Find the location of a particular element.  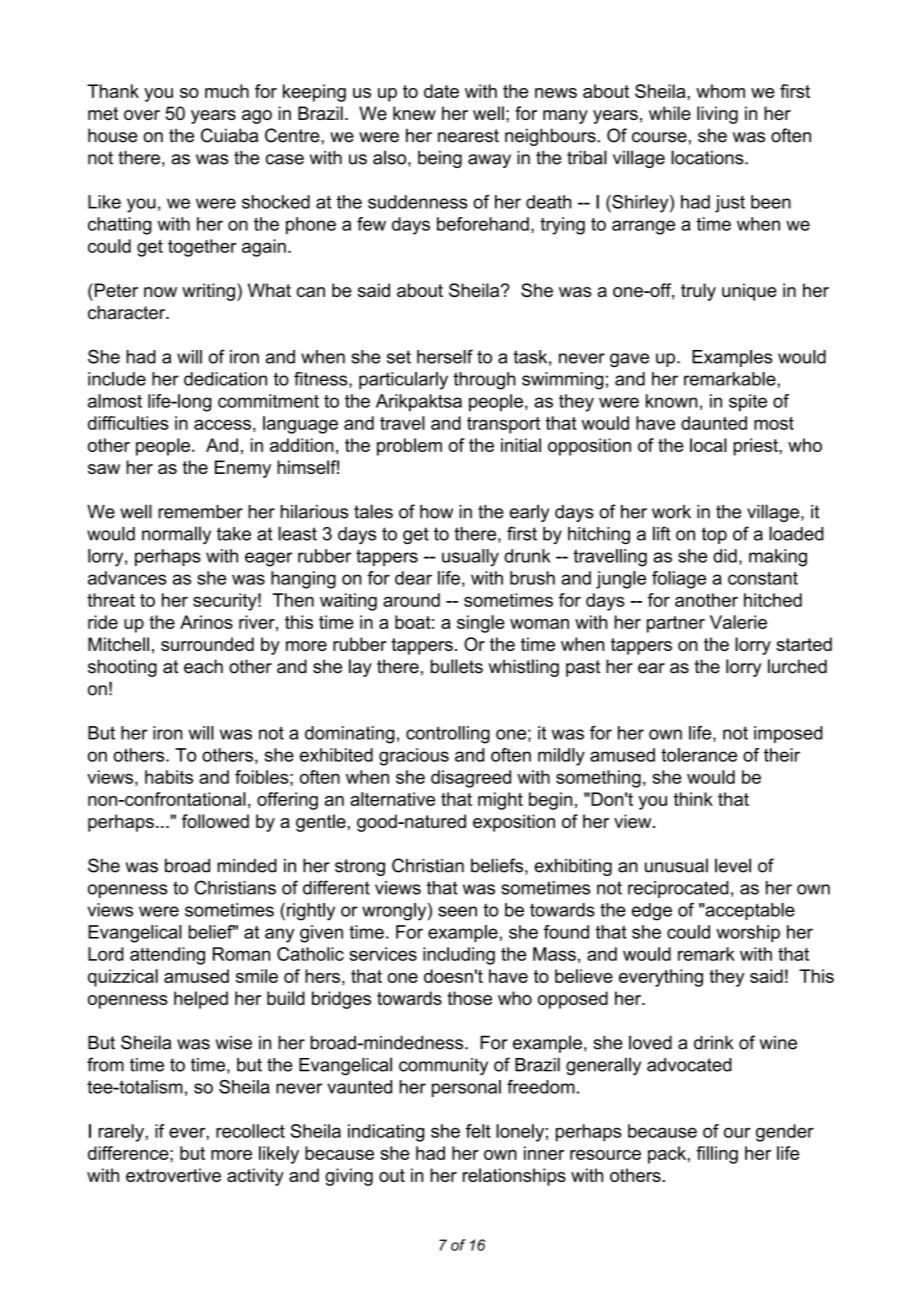

Enemy is located at coordinates (243, 469).
